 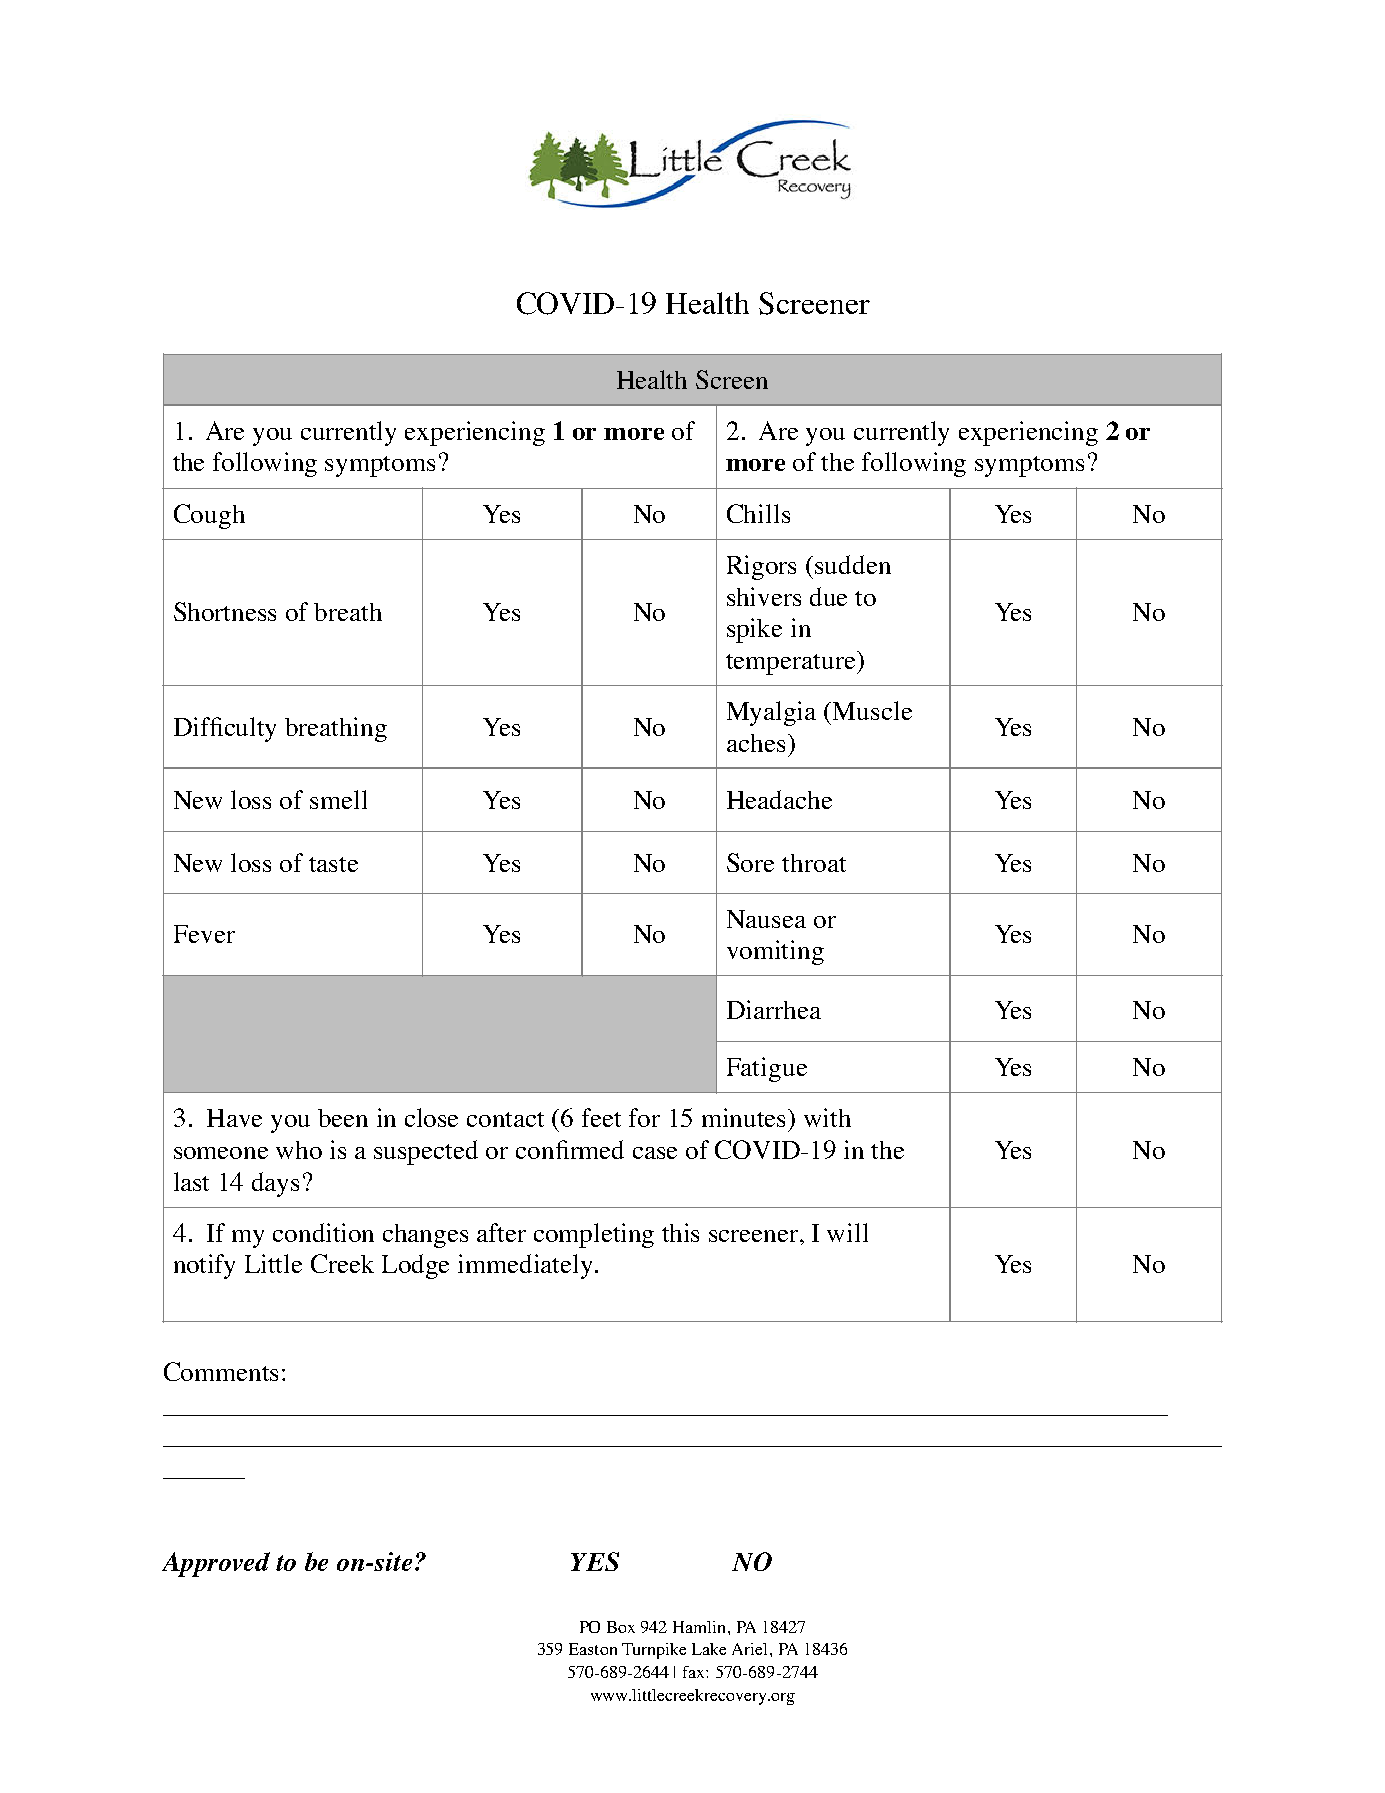 What do you see at coordinates (505, 1119) in the document?
I see `contact` at bounding box center [505, 1119].
